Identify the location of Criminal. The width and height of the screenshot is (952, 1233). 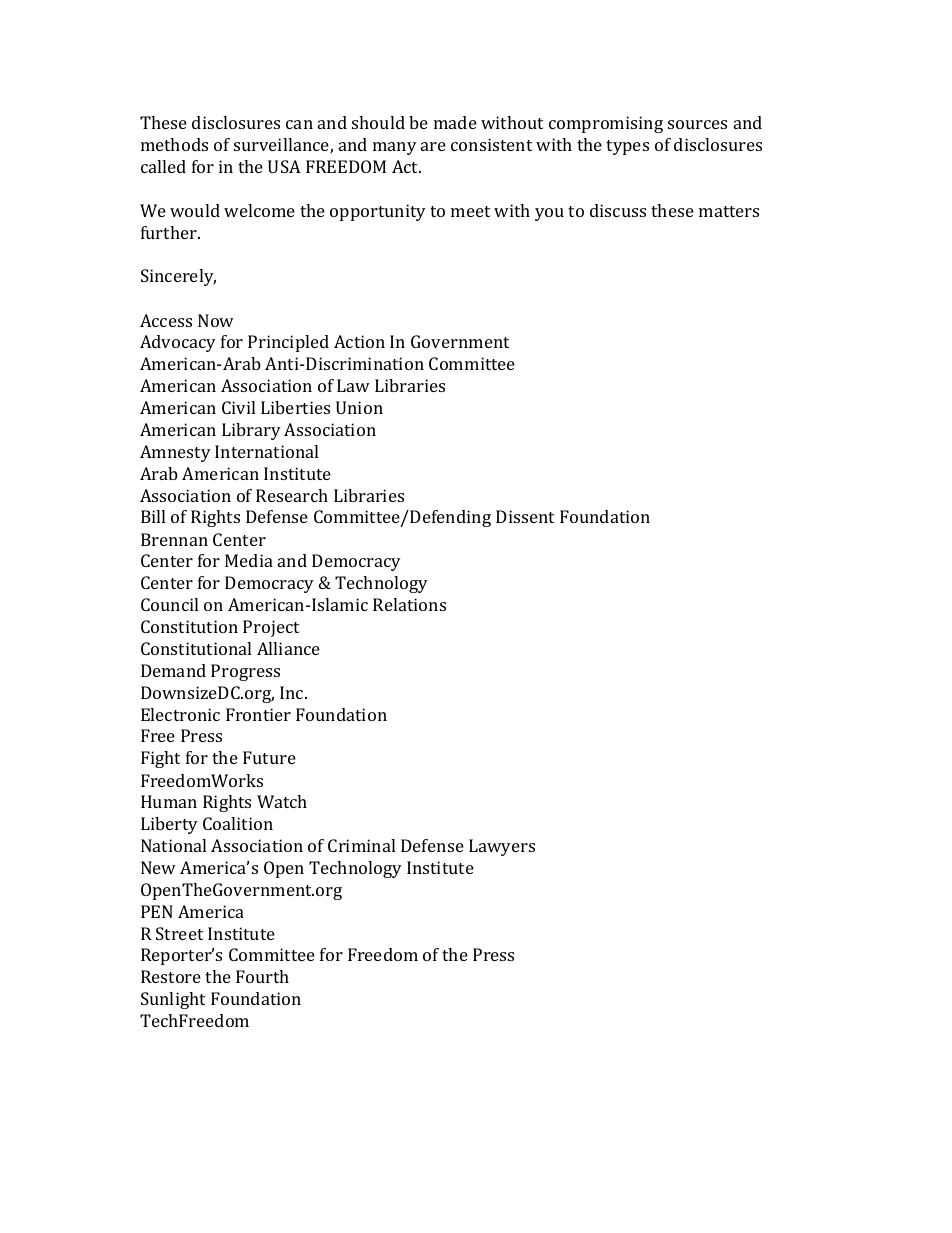
(361, 845).
